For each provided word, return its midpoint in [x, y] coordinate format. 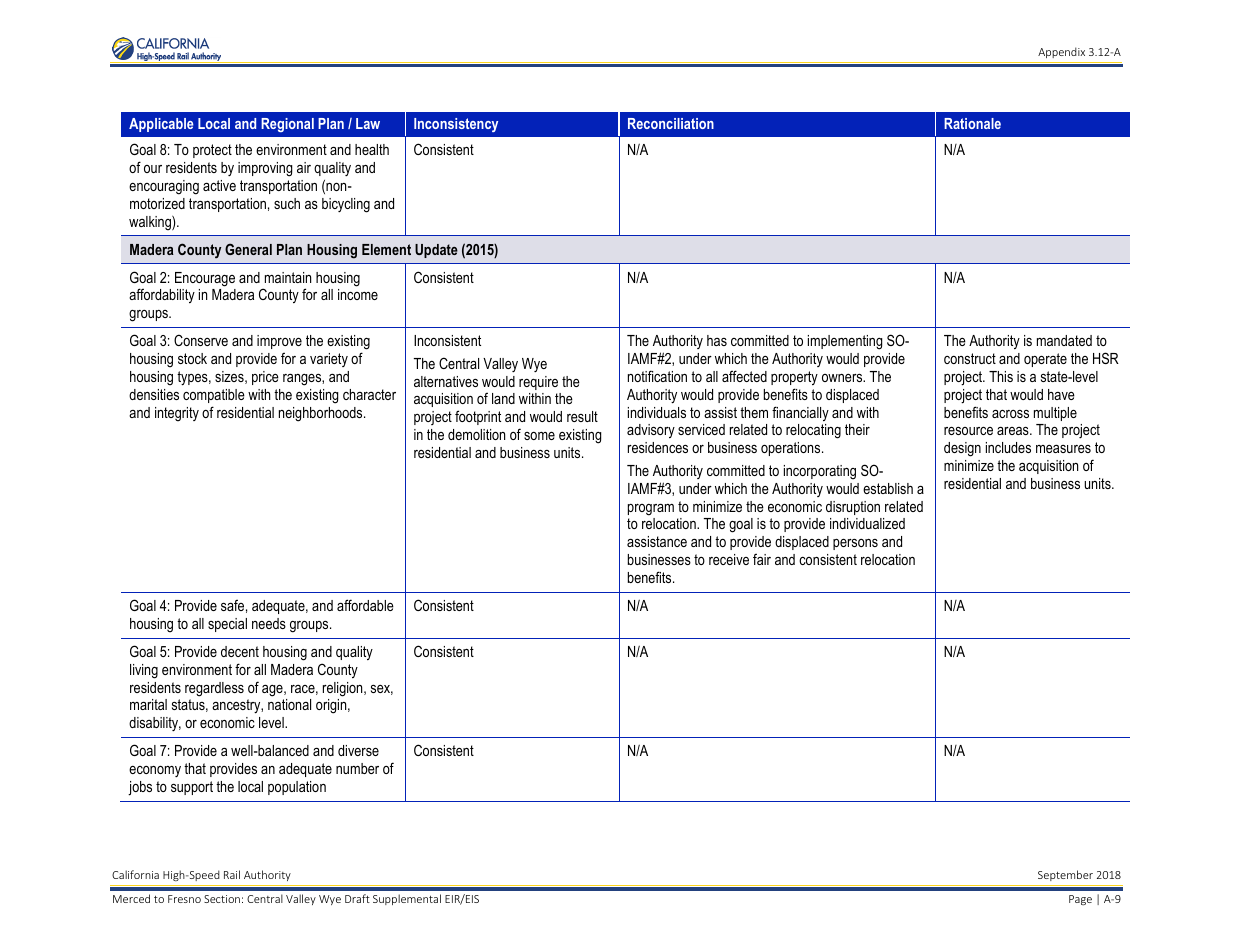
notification [657, 376]
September [1065, 875]
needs [269, 623]
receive [729, 559]
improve [279, 342]
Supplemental [407, 899]
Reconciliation [671, 123]
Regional [287, 125]
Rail [232, 874]
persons [855, 544]
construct [970, 358]
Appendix [1061, 52]
